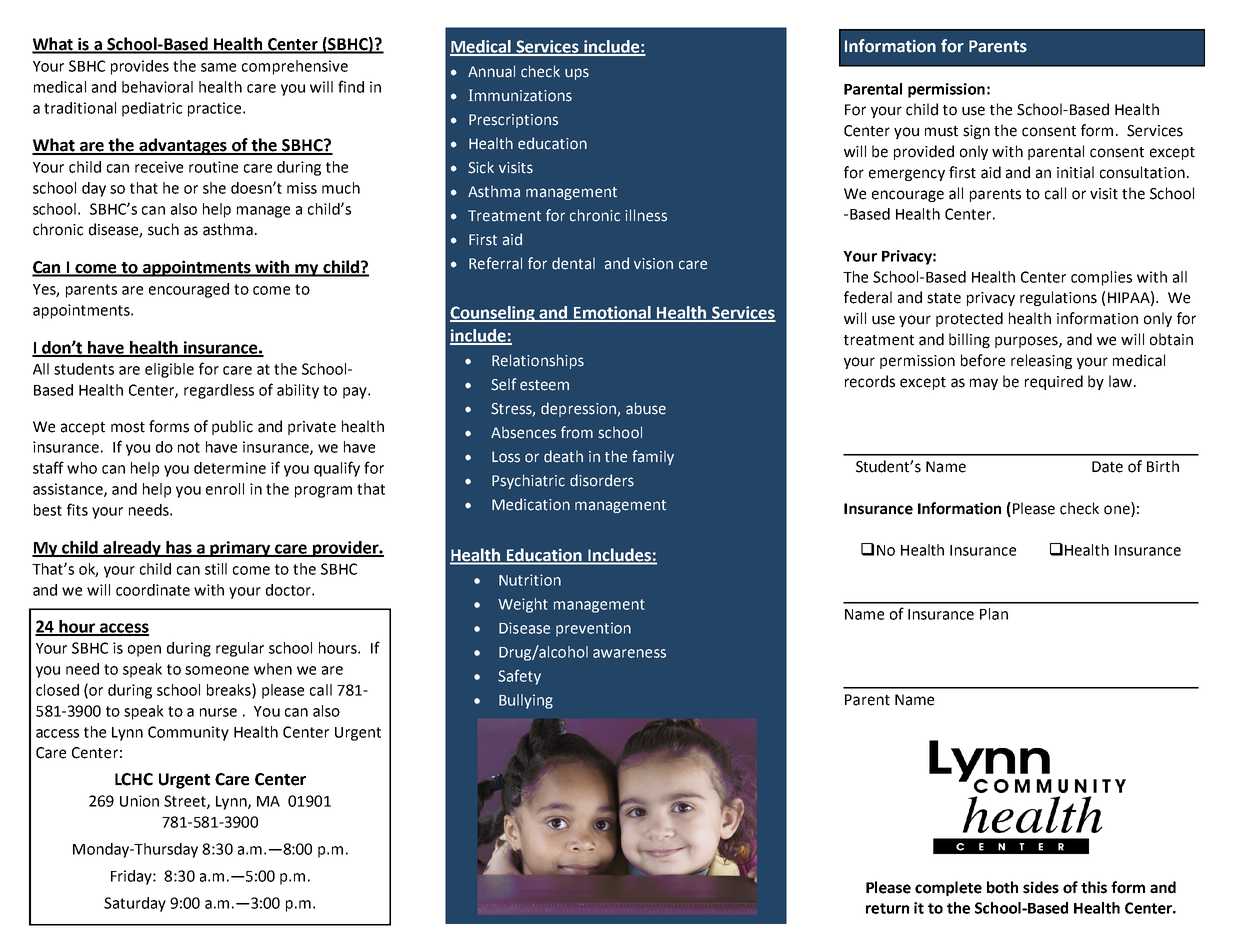 This screenshot has height=952, width=1233. I want to click on Emotional, so click(612, 313).
